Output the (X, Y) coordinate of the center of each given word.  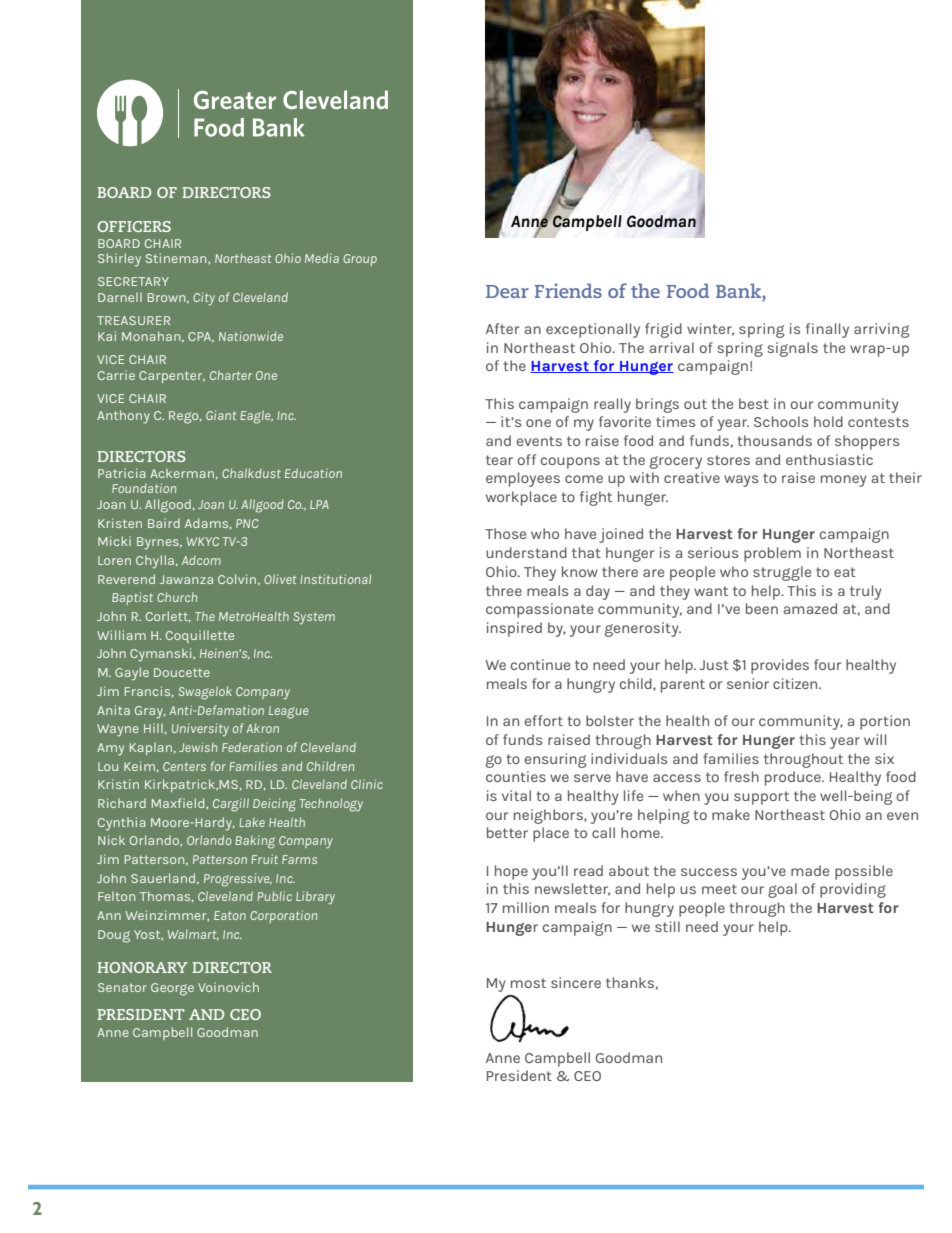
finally (827, 330)
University (200, 730)
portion (885, 722)
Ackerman (182, 473)
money (844, 481)
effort (543, 720)
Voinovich (228, 987)
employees (523, 479)
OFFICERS (134, 226)
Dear (507, 291)
